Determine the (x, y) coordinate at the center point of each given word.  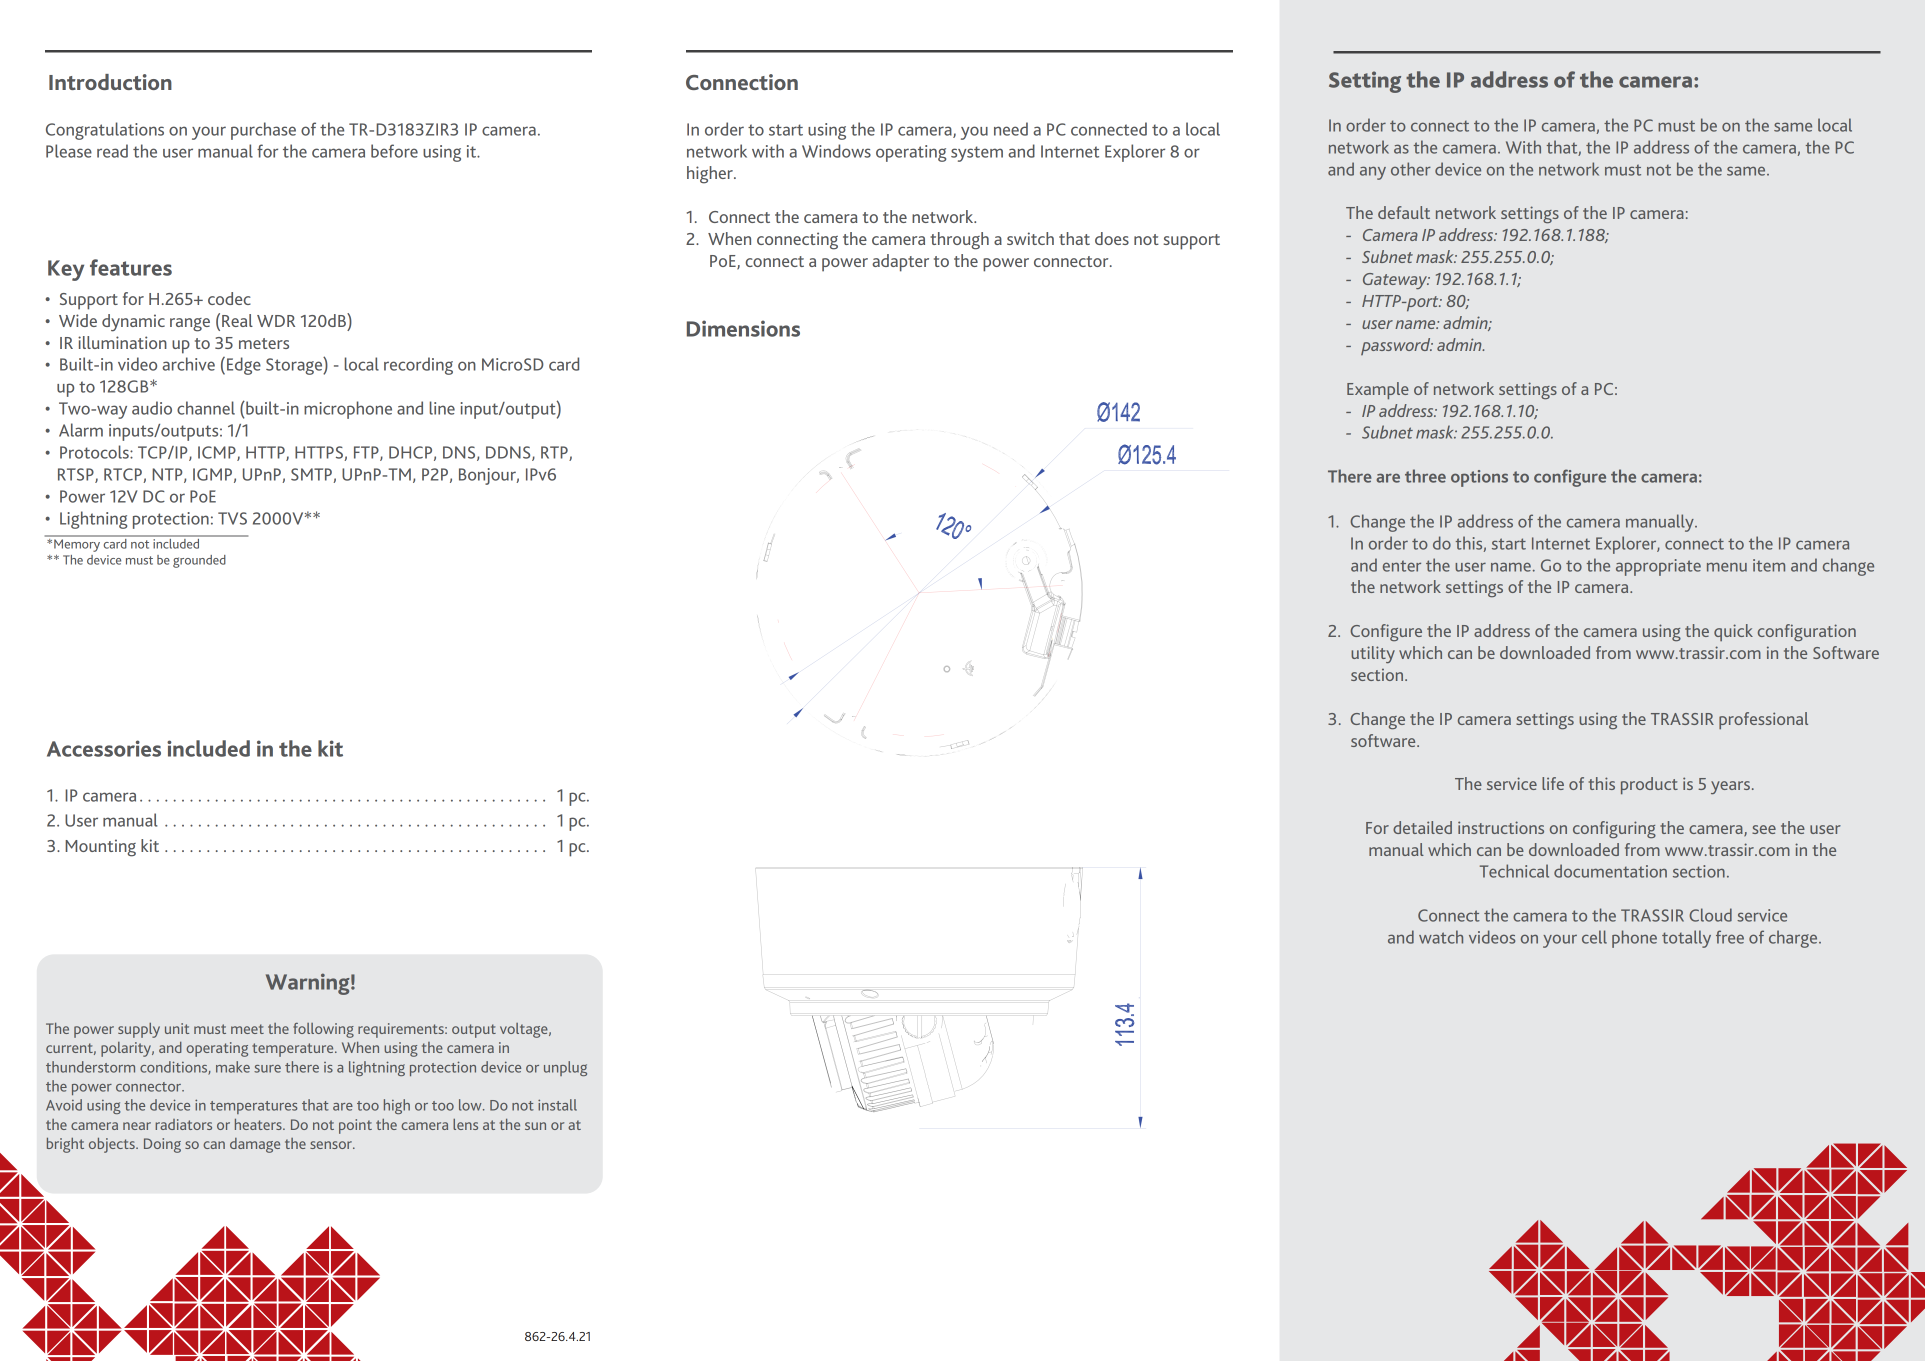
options (1479, 478)
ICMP (218, 453)
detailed (1422, 827)
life (1553, 783)
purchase (263, 131)
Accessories (104, 748)
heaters (259, 1124)
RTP (555, 453)
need (1011, 129)
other (1411, 169)
